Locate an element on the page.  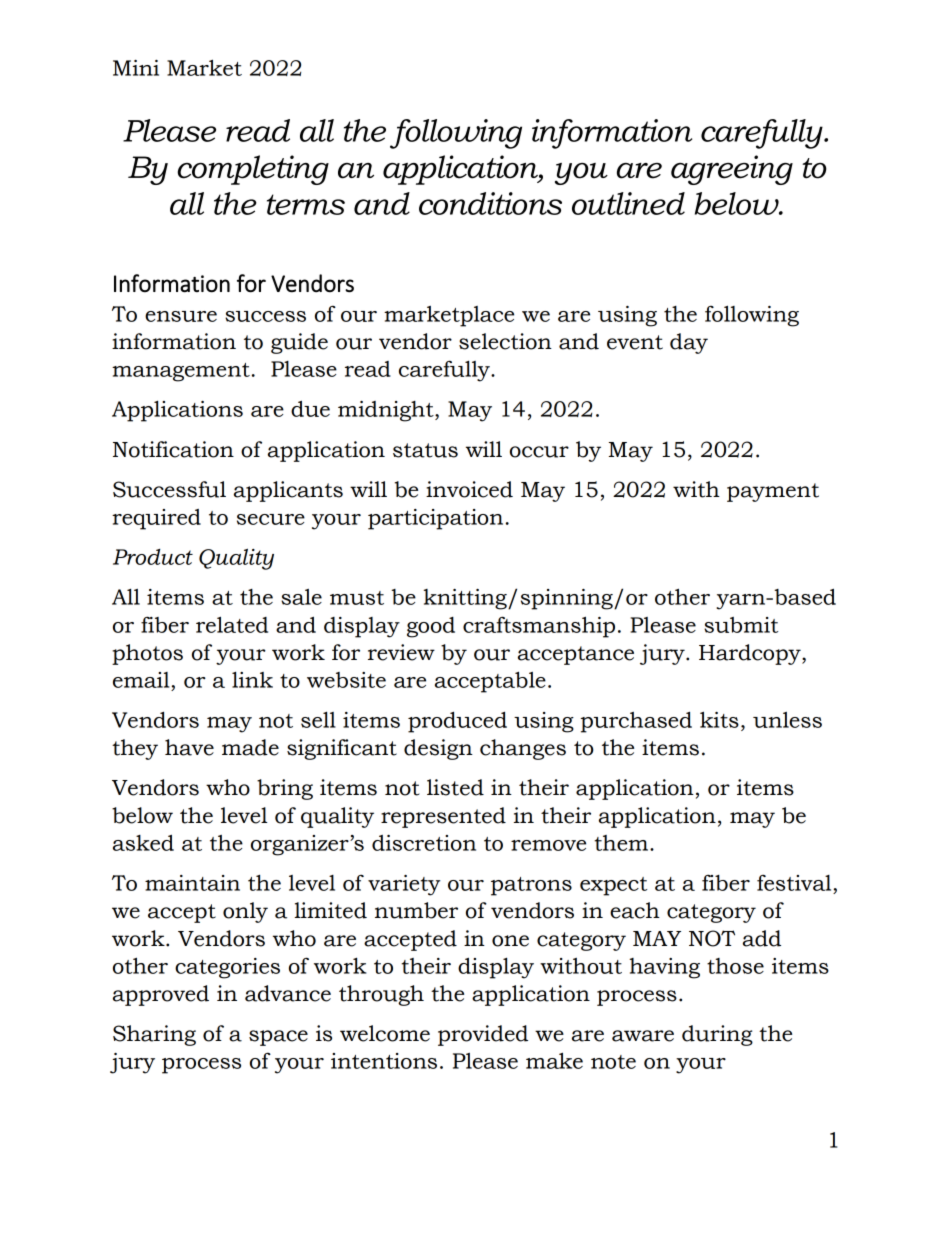
Sharing is located at coordinates (154, 1035).
